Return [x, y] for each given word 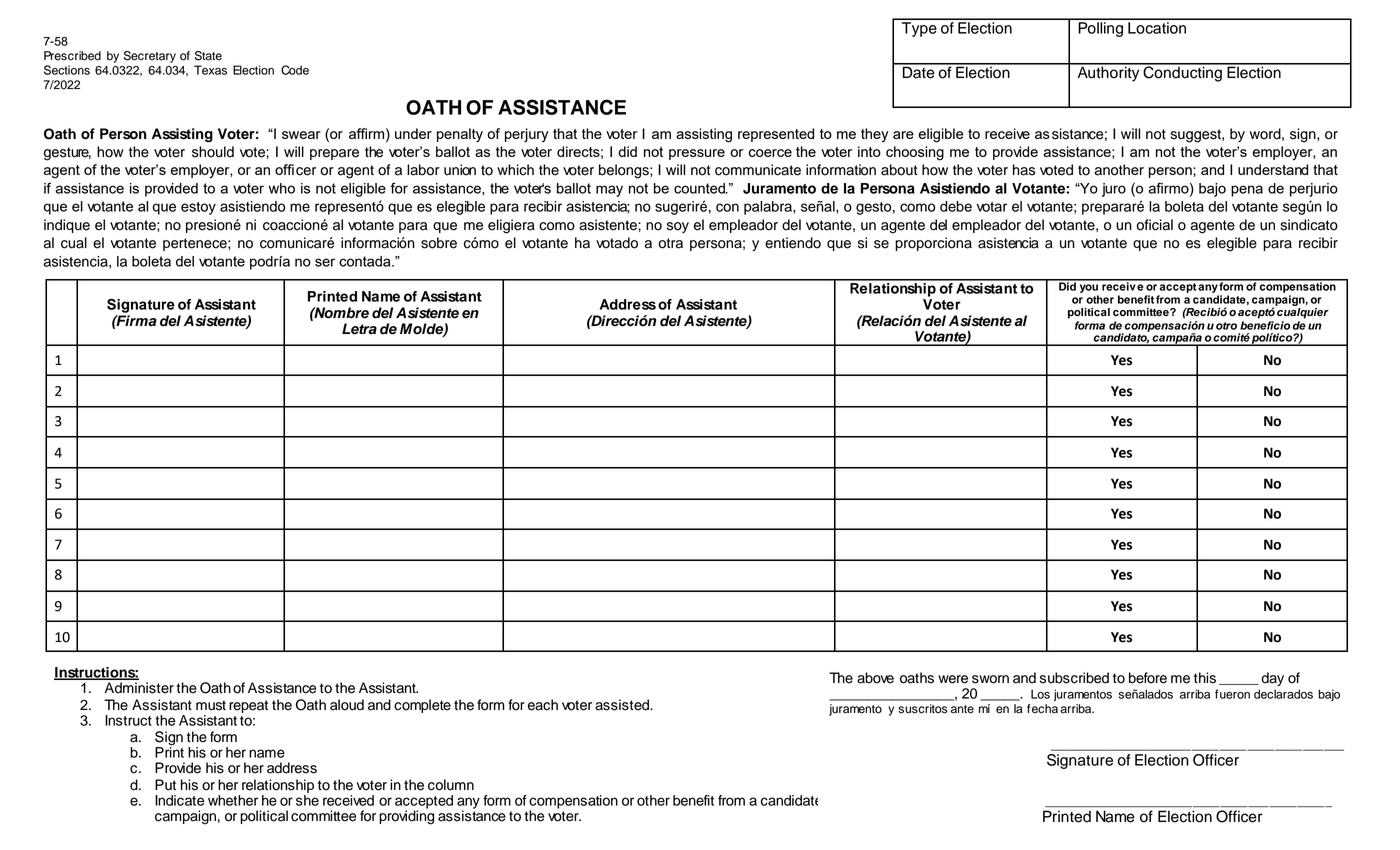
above [875, 678]
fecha [1042, 709]
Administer [139, 688]
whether [233, 800]
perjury [526, 135]
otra [670, 243]
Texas [210, 70]
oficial [1154, 225]
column [451, 785]
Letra [359, 329]
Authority [1108, 73]
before [1148, 678]
